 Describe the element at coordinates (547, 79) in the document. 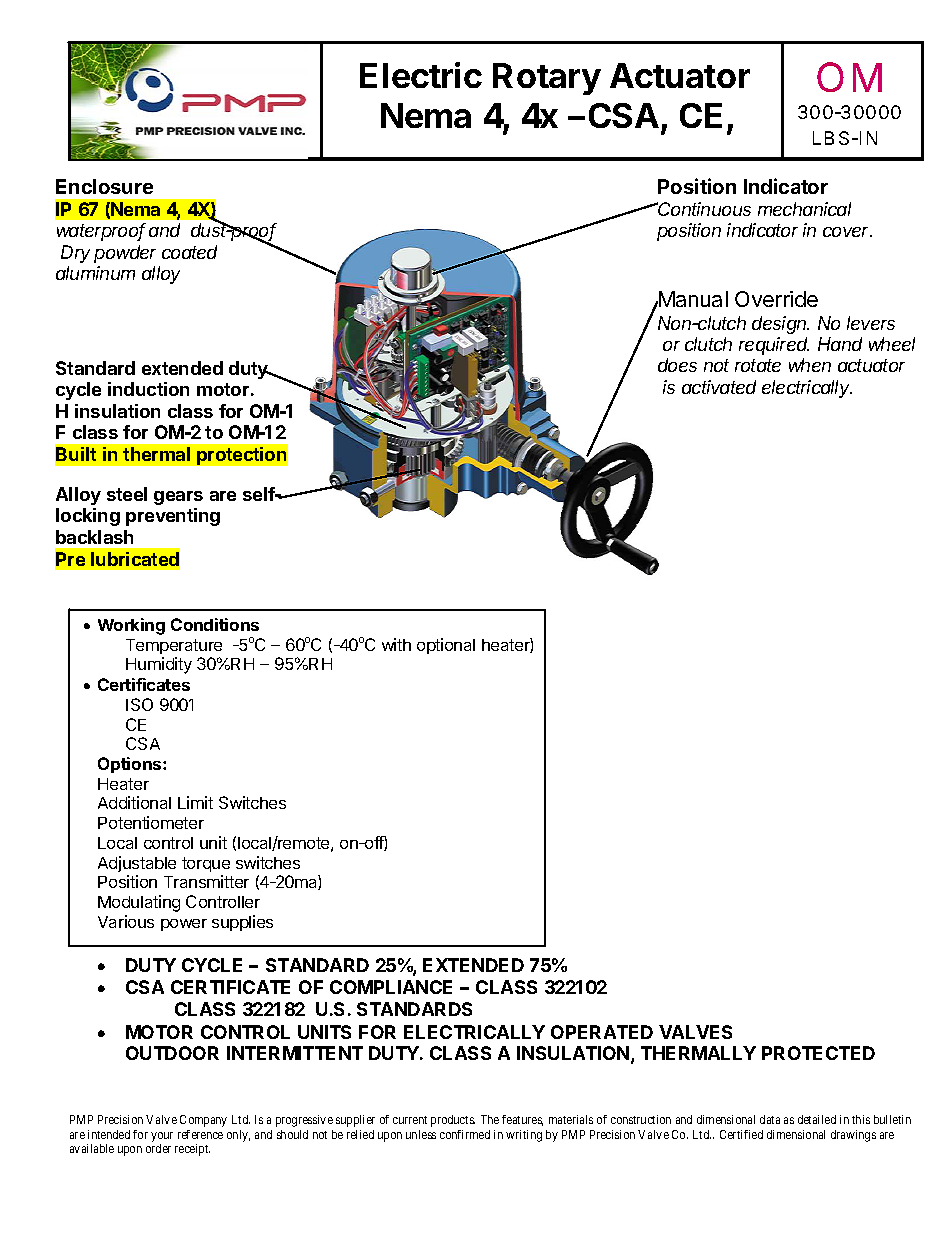

I see `Rotary` at that location.
